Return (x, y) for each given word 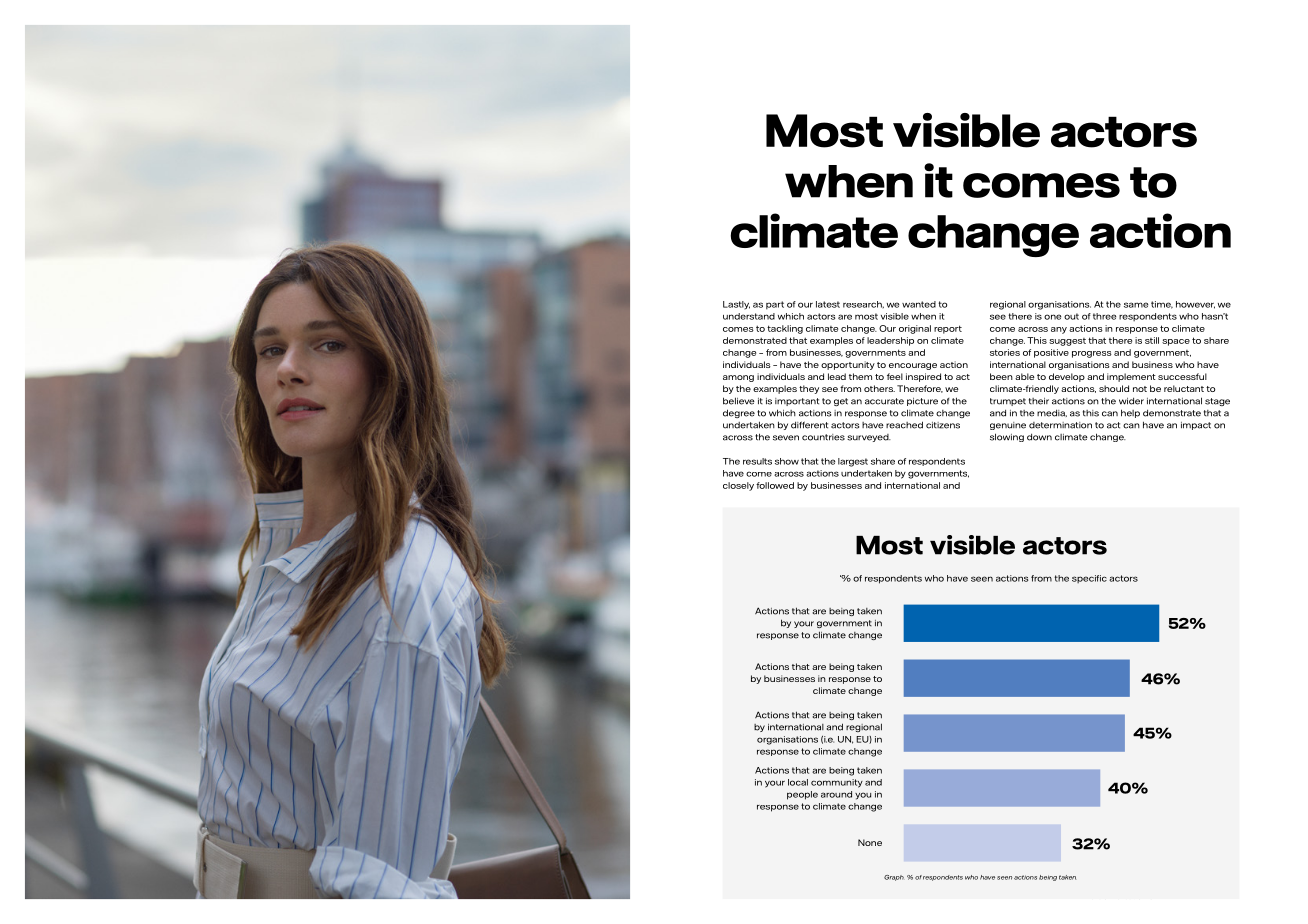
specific (1089, 579)
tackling (785, 329)
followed (775, 485)
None (870, 842)
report (948, 329)
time (1162, 305)
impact (1196, 426)
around (836, 794)
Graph (894, 878)
